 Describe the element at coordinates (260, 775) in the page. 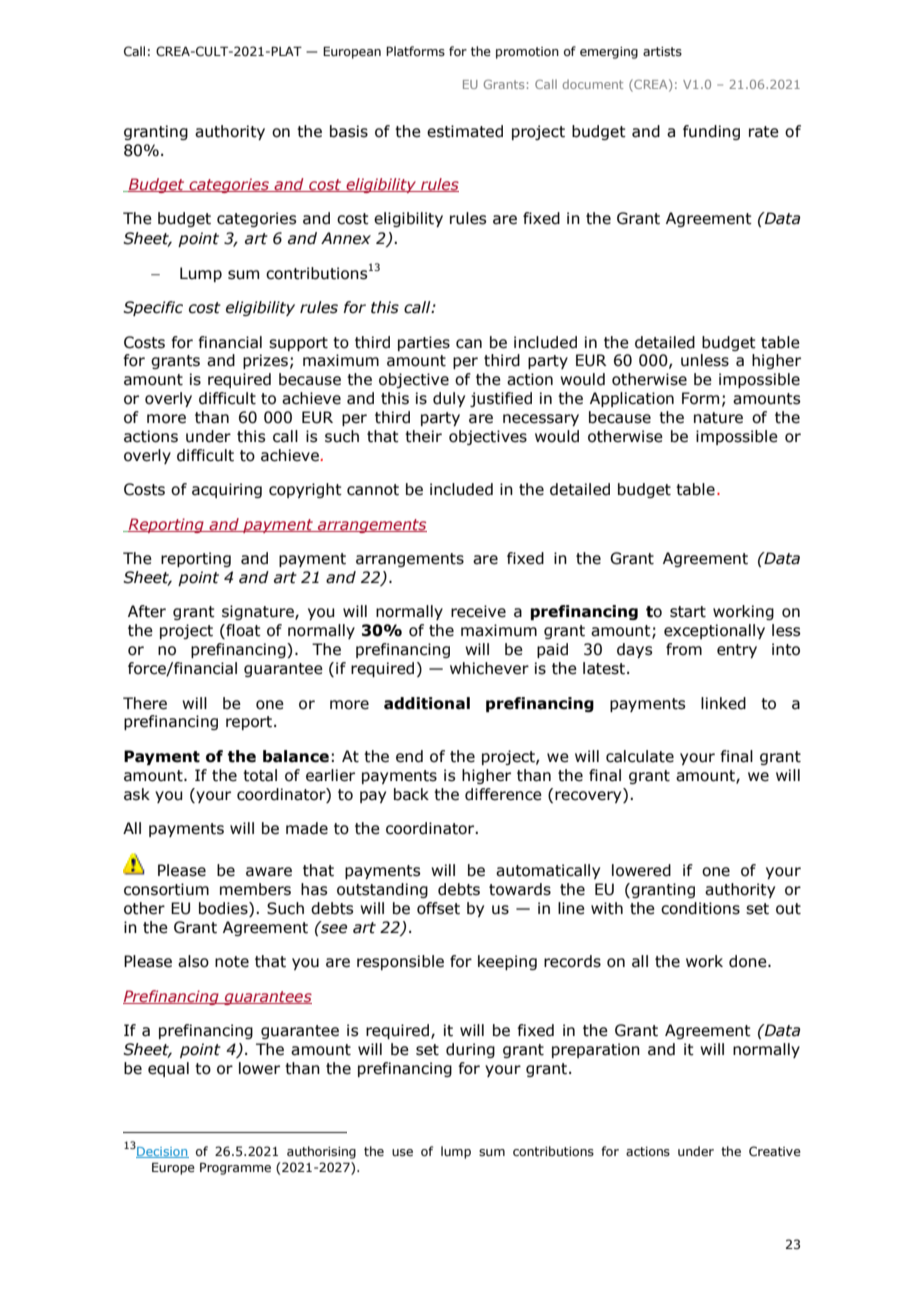

I see `total` at that location.
